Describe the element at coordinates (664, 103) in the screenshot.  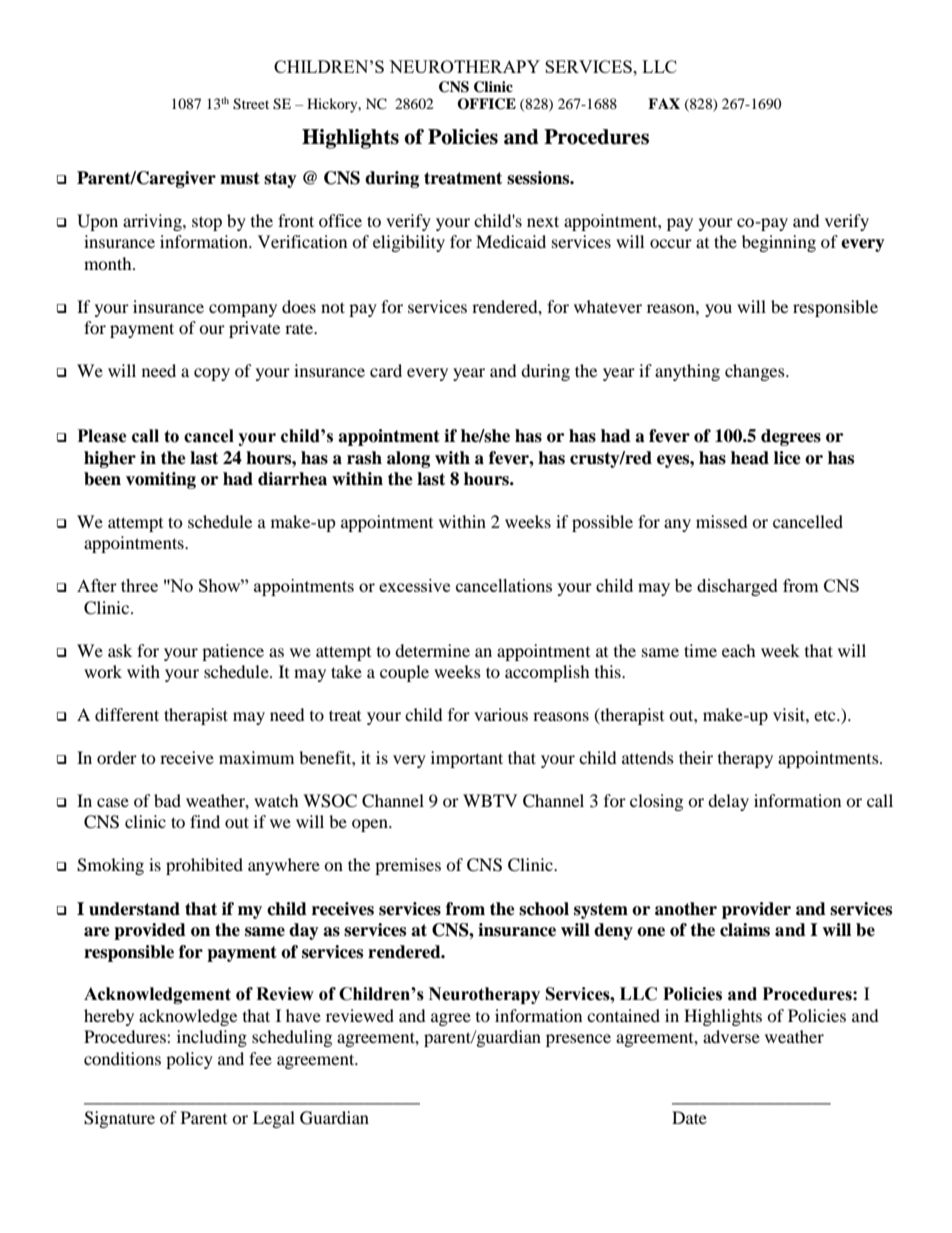
I see `FAX` at that location.
